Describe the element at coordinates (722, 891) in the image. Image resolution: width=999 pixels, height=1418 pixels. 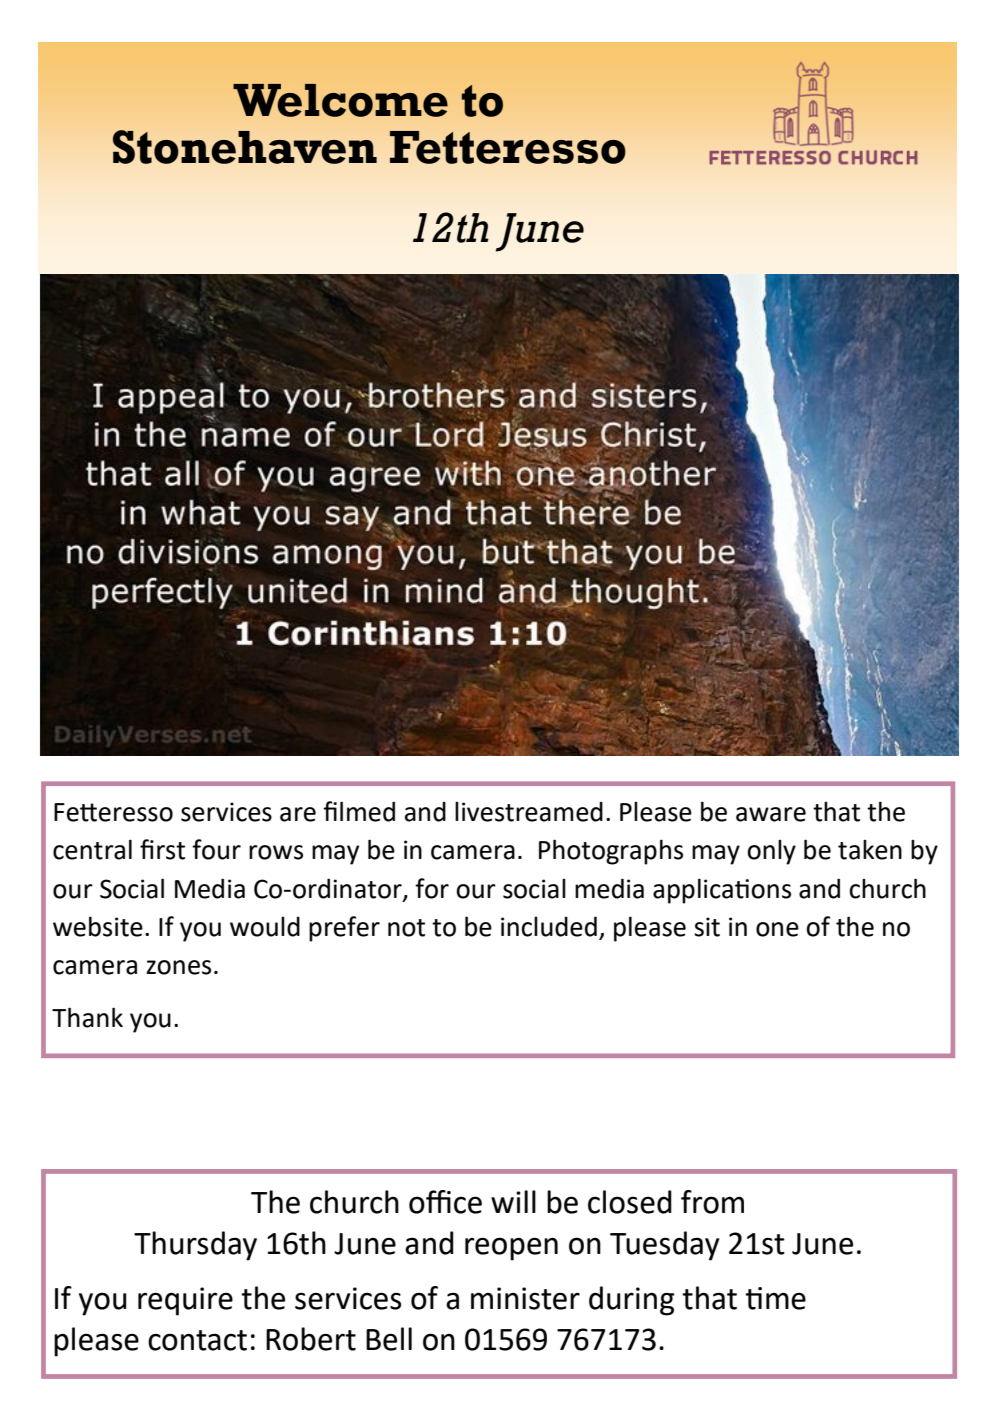
I see `applications` at that location.
